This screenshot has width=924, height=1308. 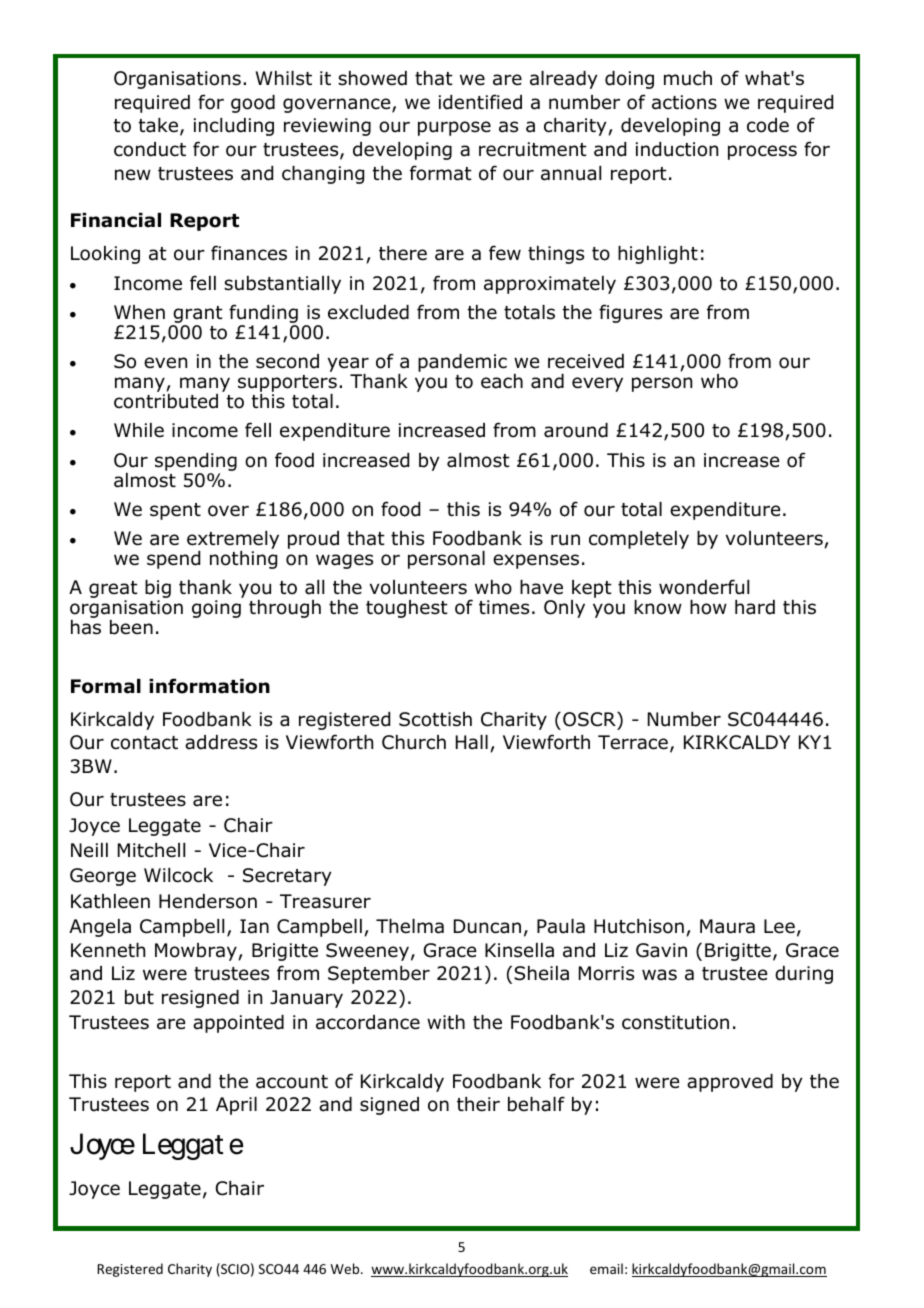 I want to click on purpose, so click(x=454, y=128).
